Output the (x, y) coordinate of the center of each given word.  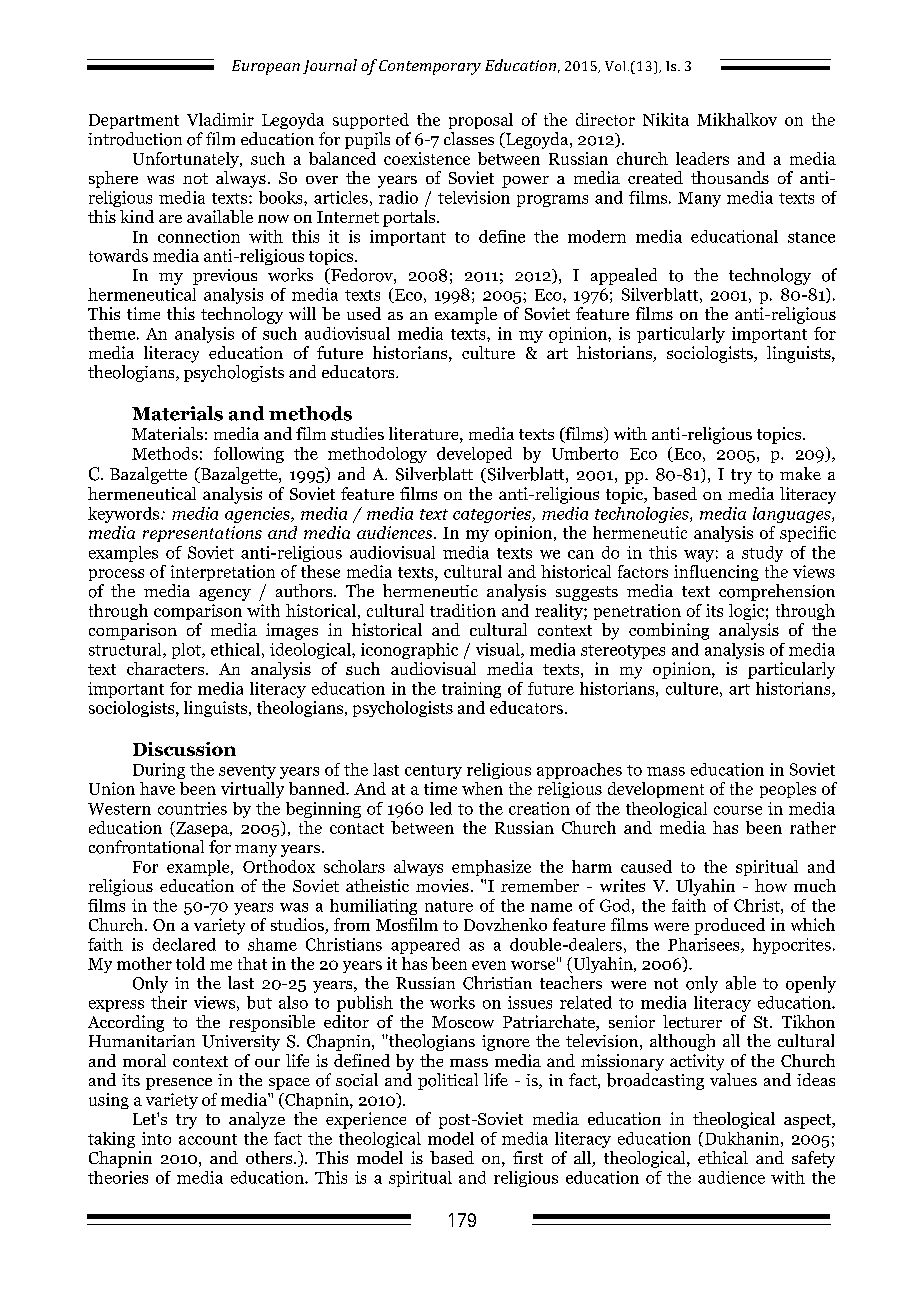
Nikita (666, 119)
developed (474, 455)
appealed (624, 276)
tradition (463, 610)
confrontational (146, 847)
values (733, 1079)
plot (187, 651)
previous (225, 277)
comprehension (777, 592)
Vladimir (220, 119)
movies (442, 885)
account (208, 1139)
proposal (481, 121)
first (528, 1157)
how (771, 885)
